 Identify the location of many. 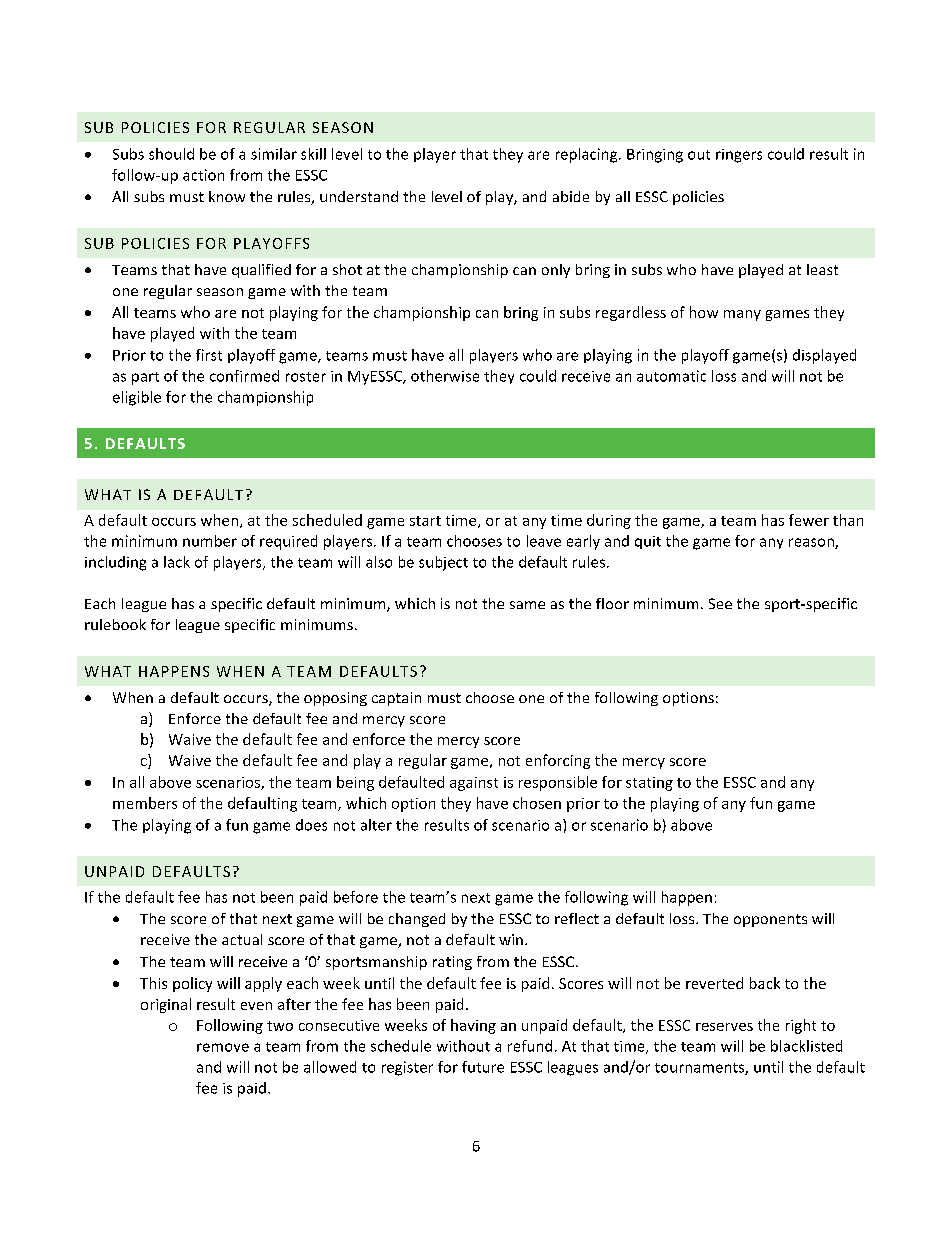
(742, 315).
